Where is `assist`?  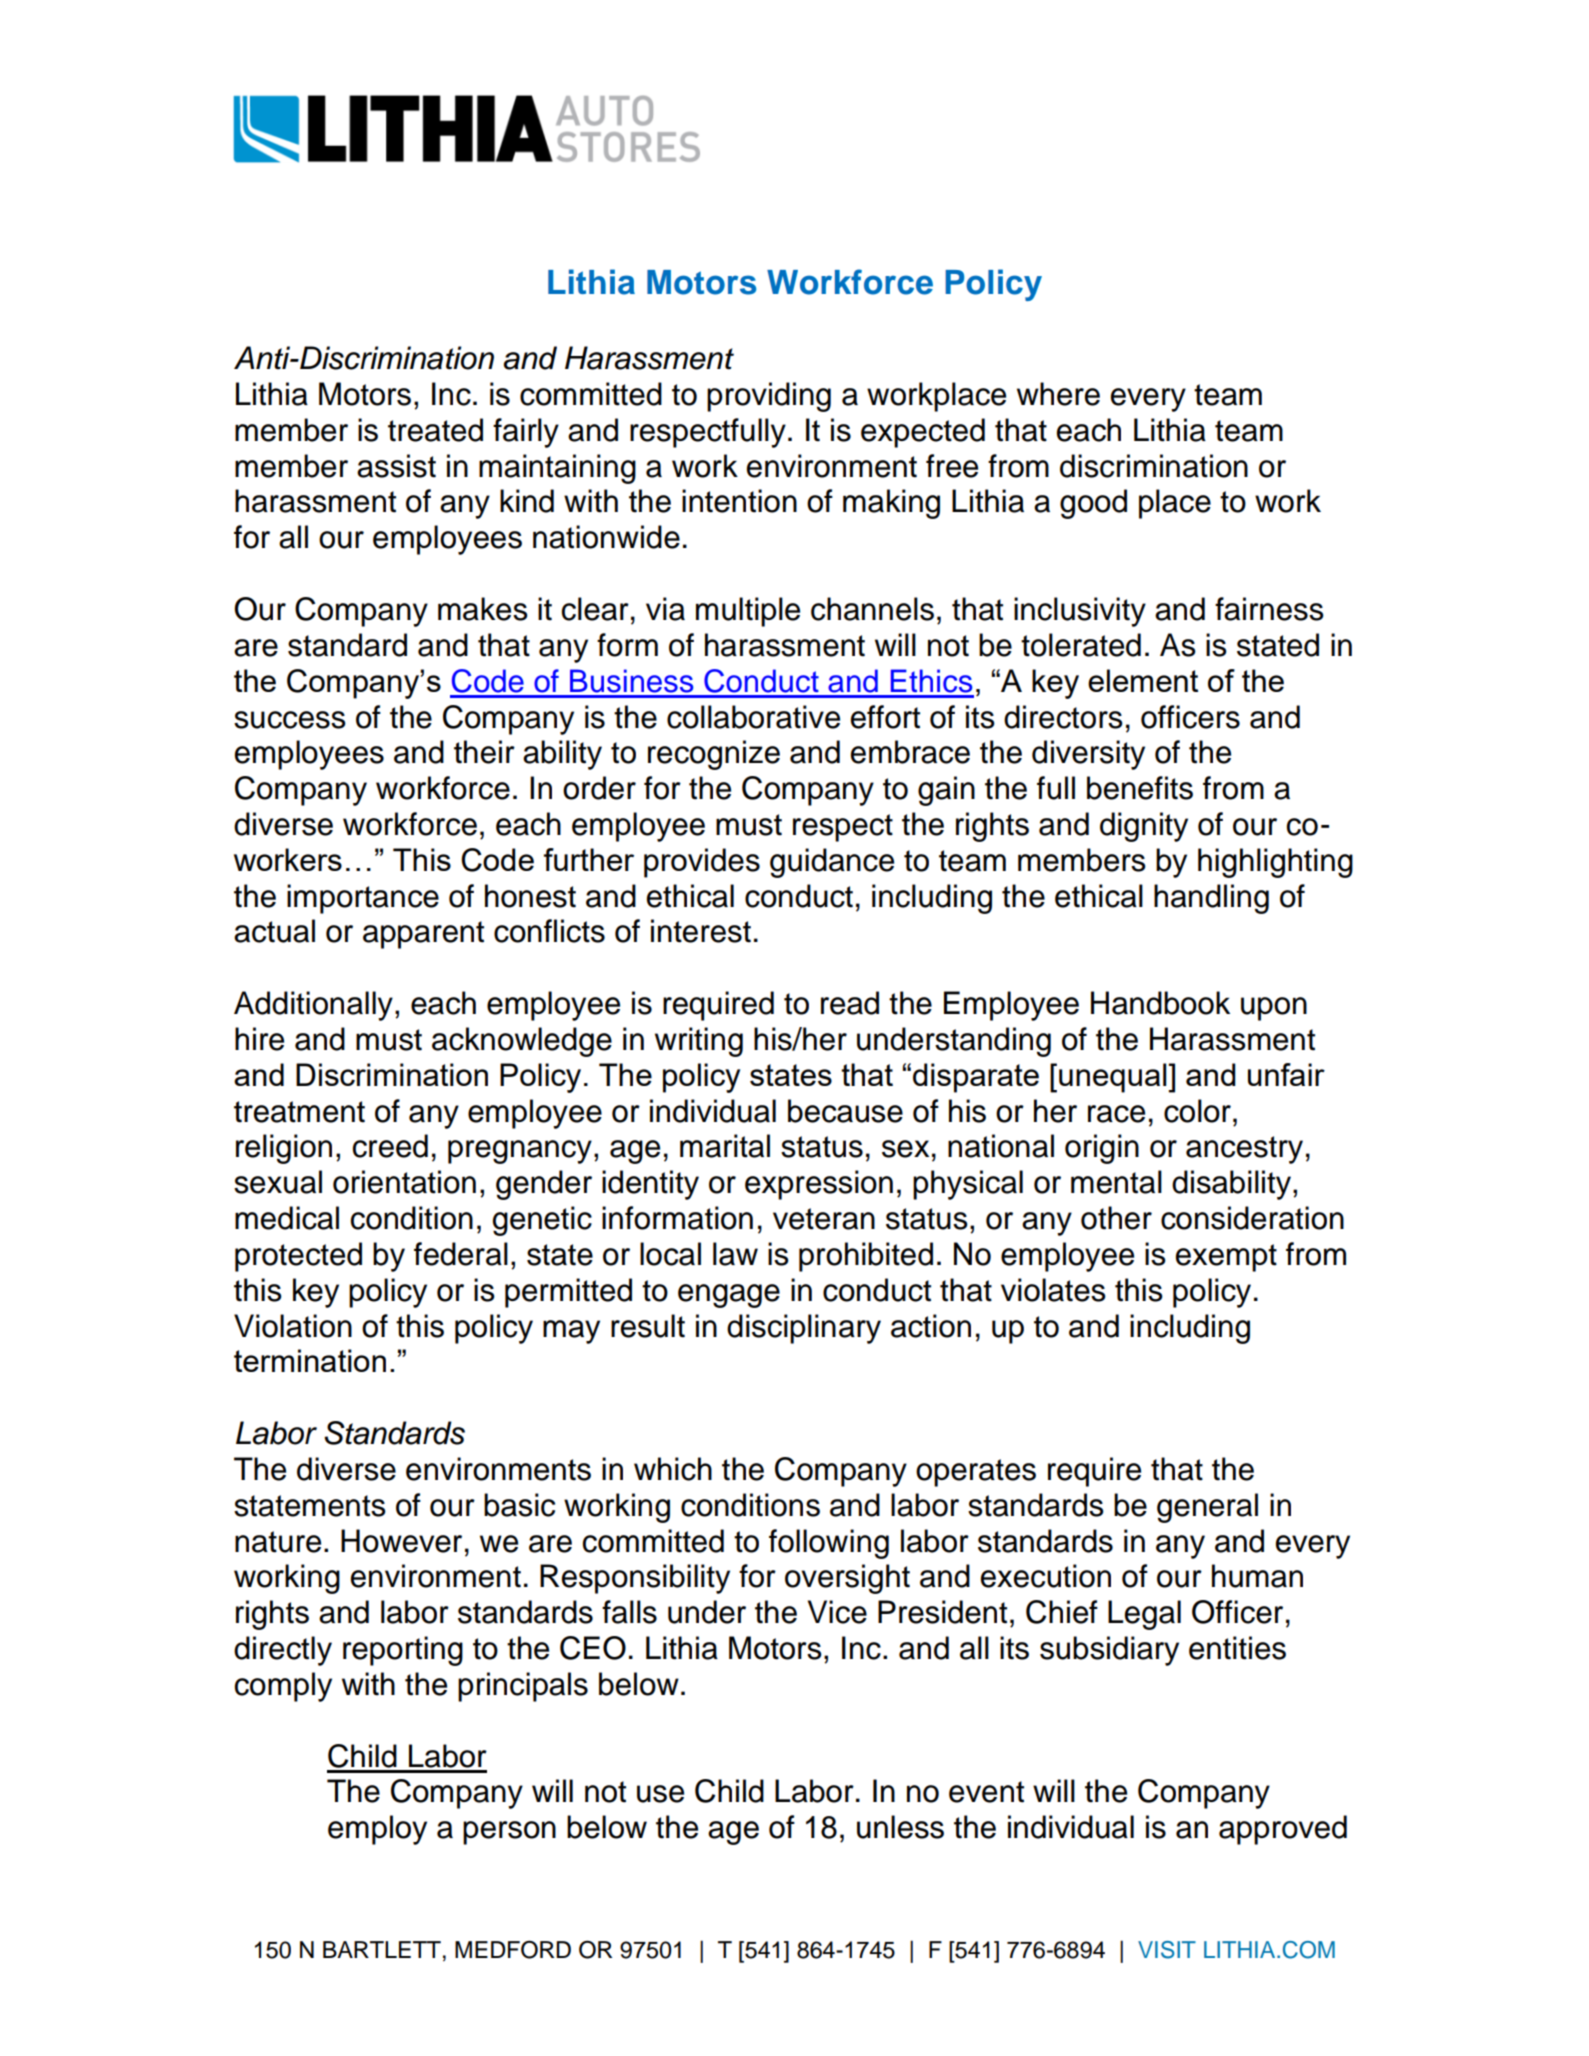 assist is located at coordinates (396, 466).
